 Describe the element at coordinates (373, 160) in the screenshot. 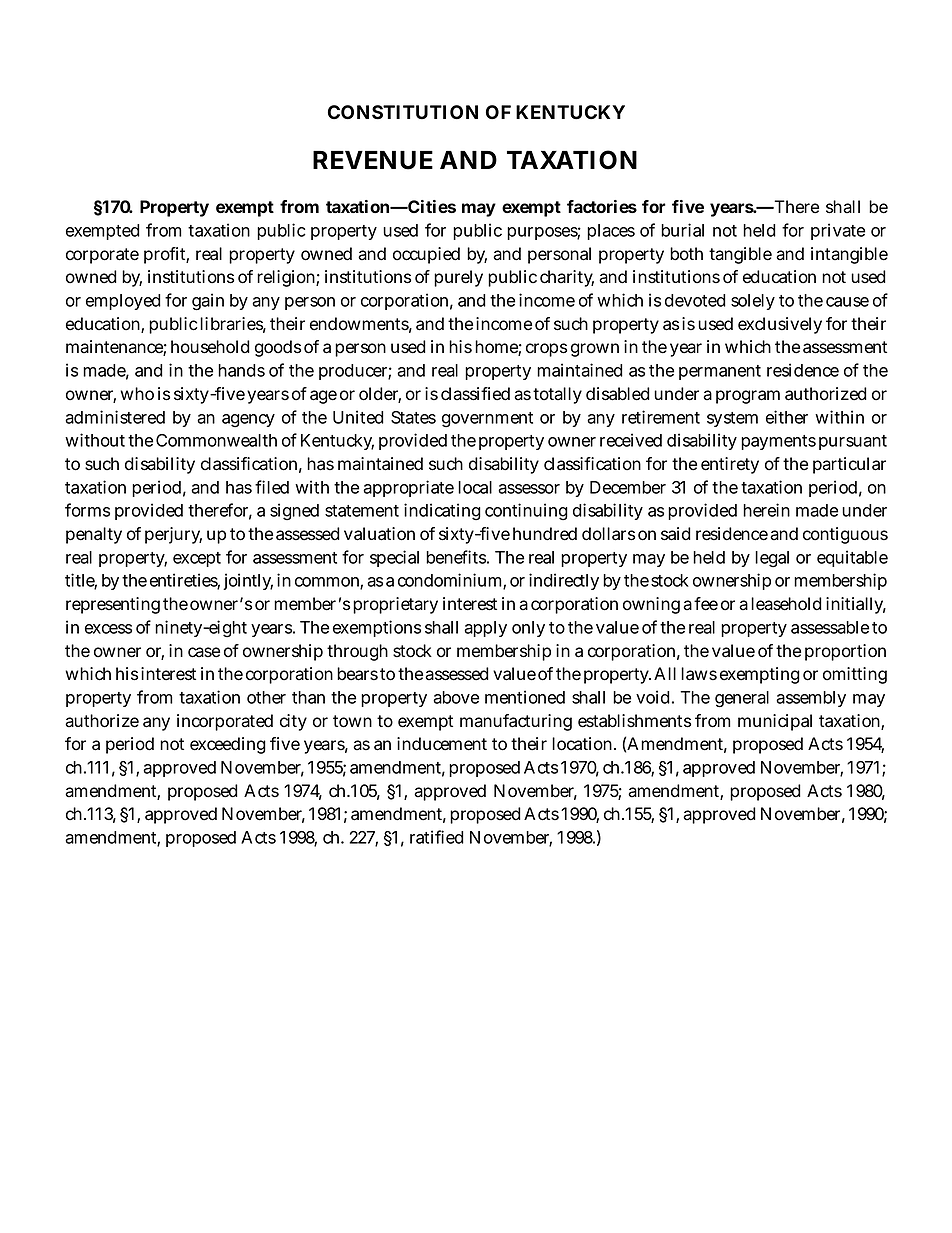

I see `REVENUE` at that location.
